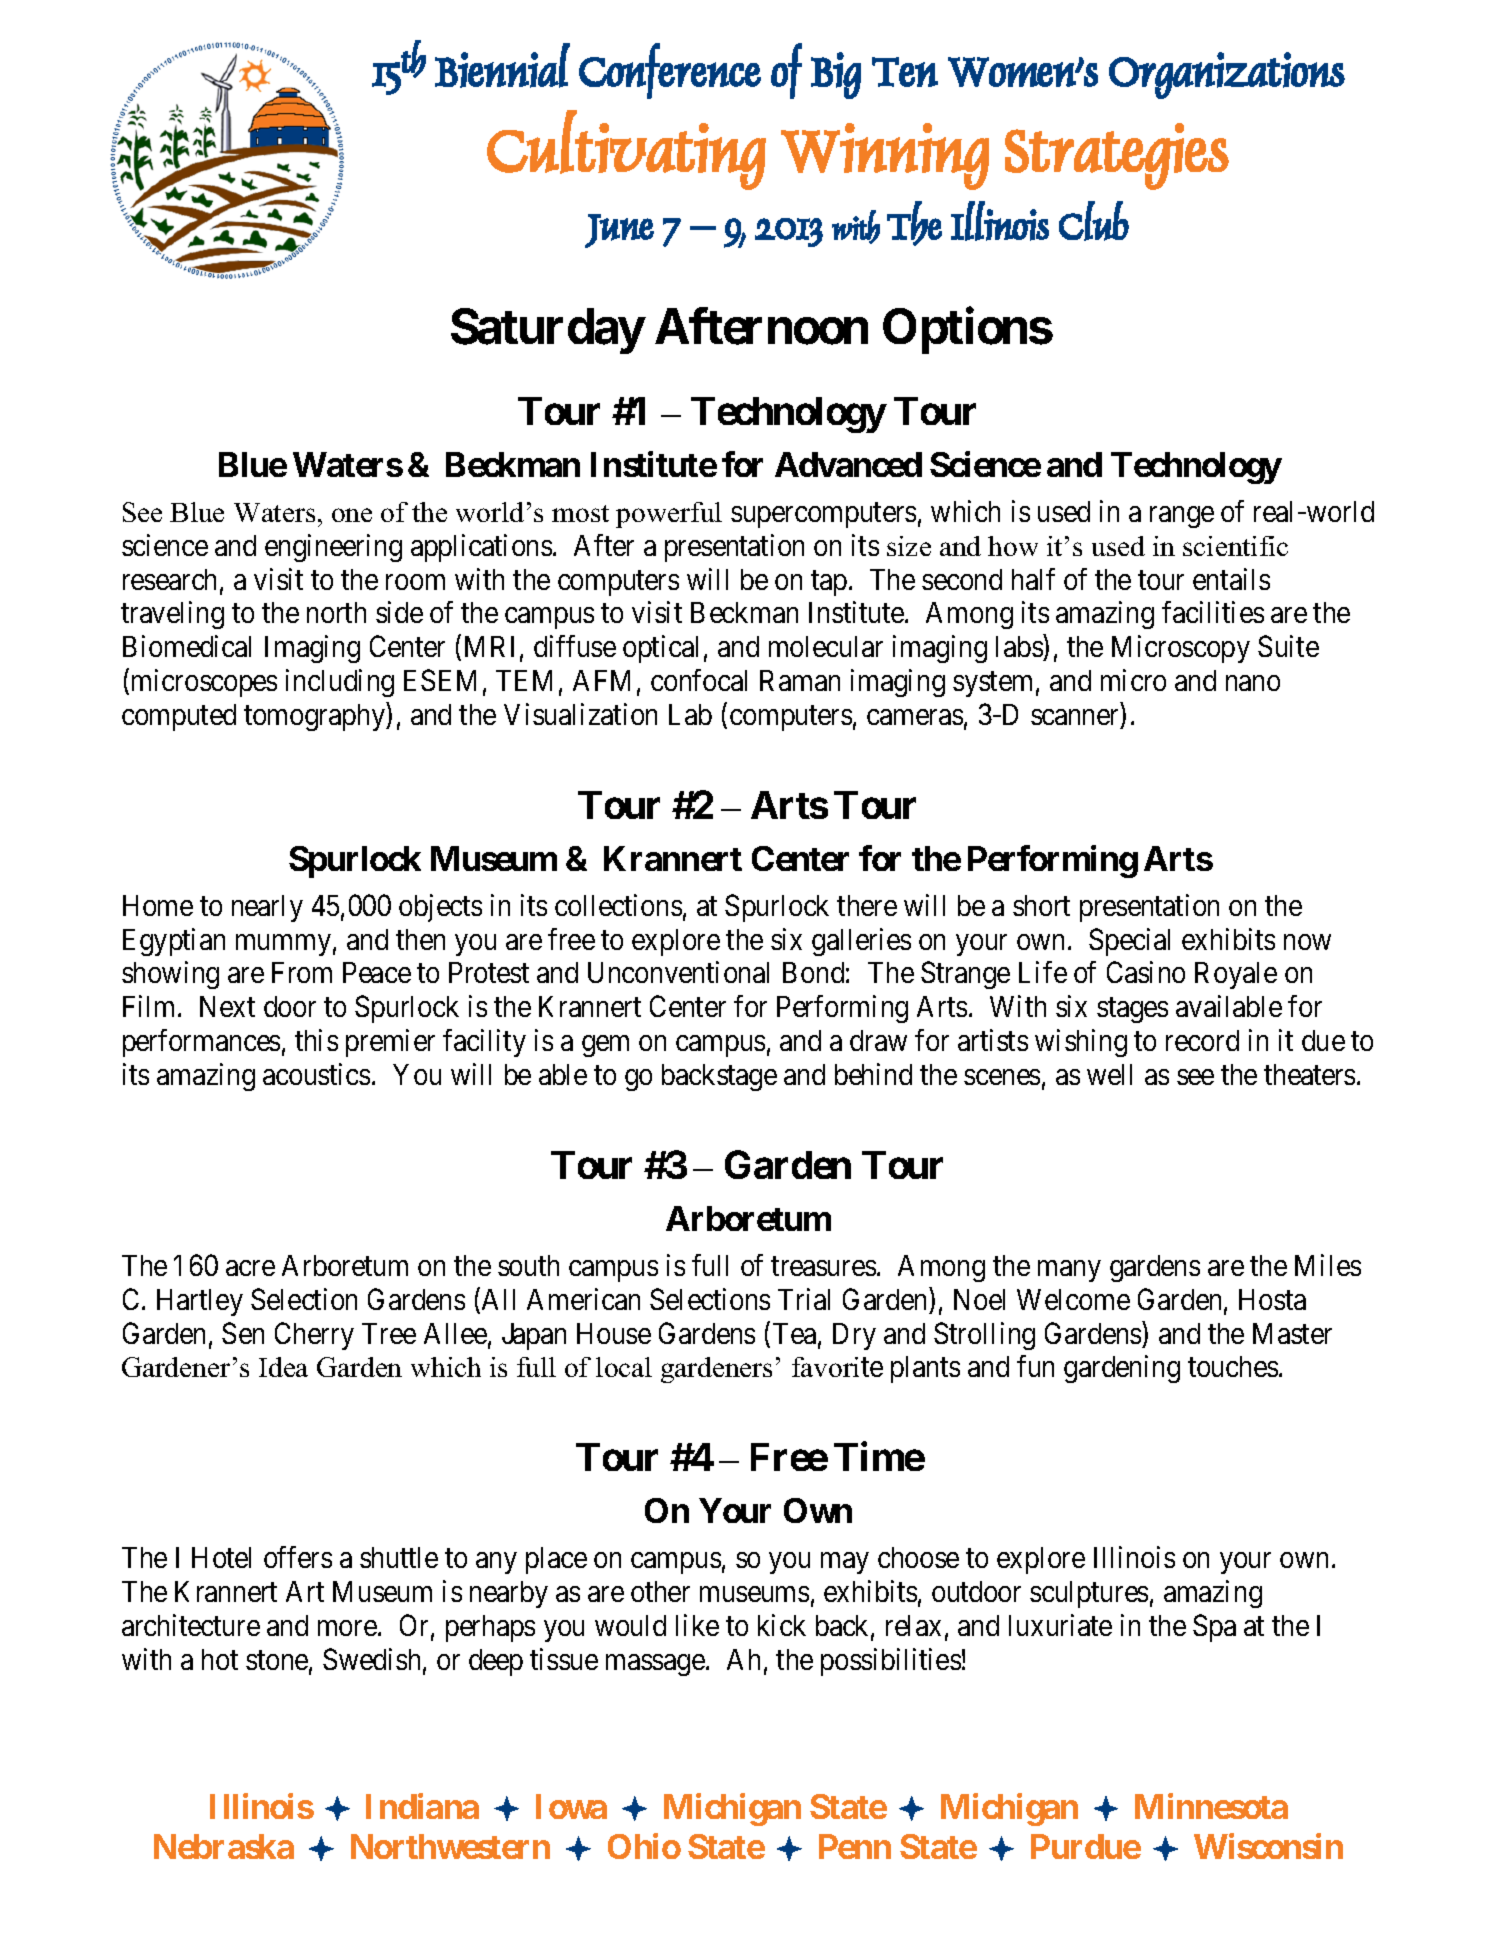 The width and height of the screenshot is (1496, 1937). I want to click on Minnesota, so click(1211, 1806).
